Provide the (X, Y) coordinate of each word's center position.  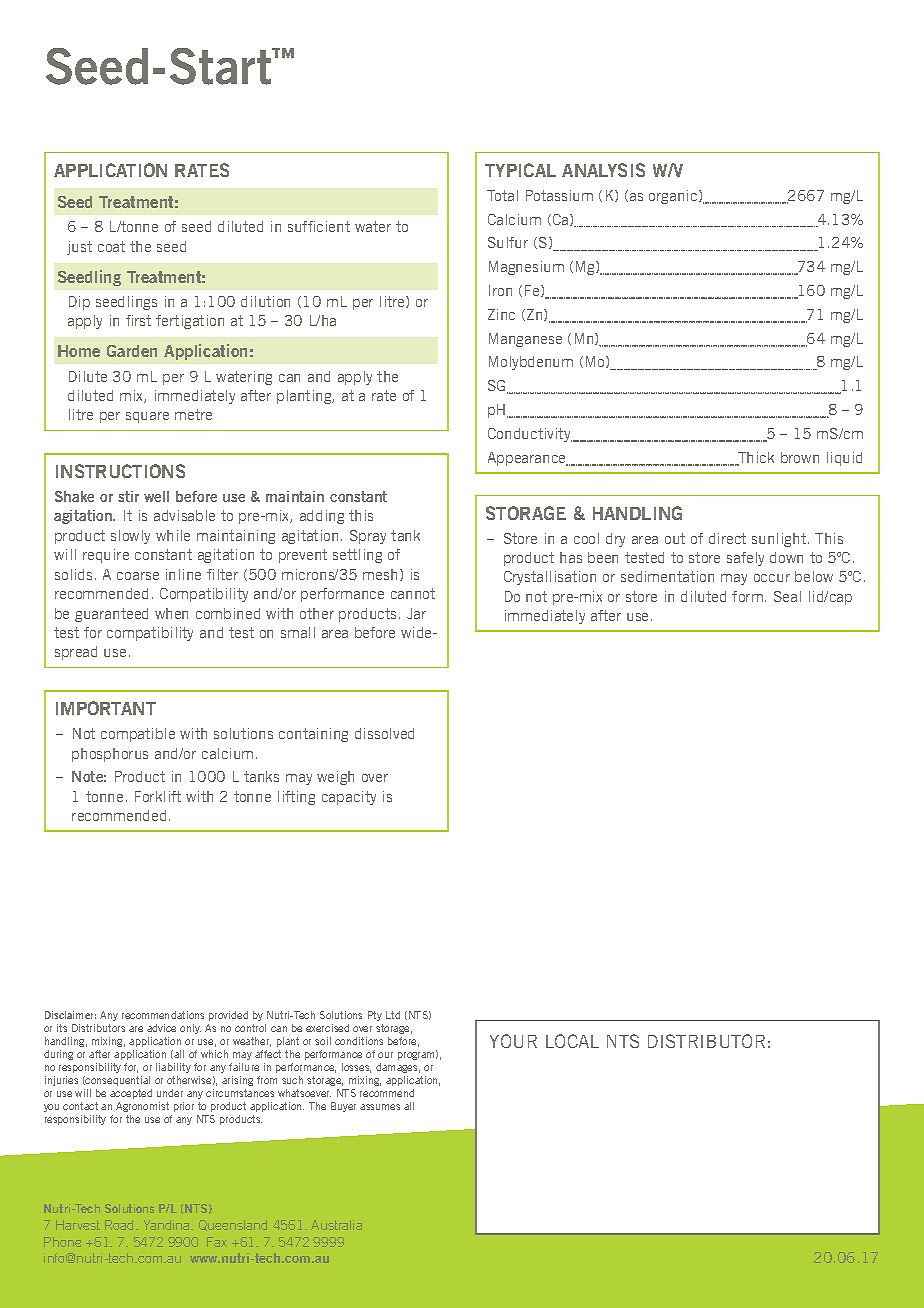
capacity (349, 798)
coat (111, 246)
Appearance (528, 459)
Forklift (158, 796)
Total (502, 195)
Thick (755, 459)
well (156, 496)
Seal (787, 596)
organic (674, 197)
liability (173, 1068)
